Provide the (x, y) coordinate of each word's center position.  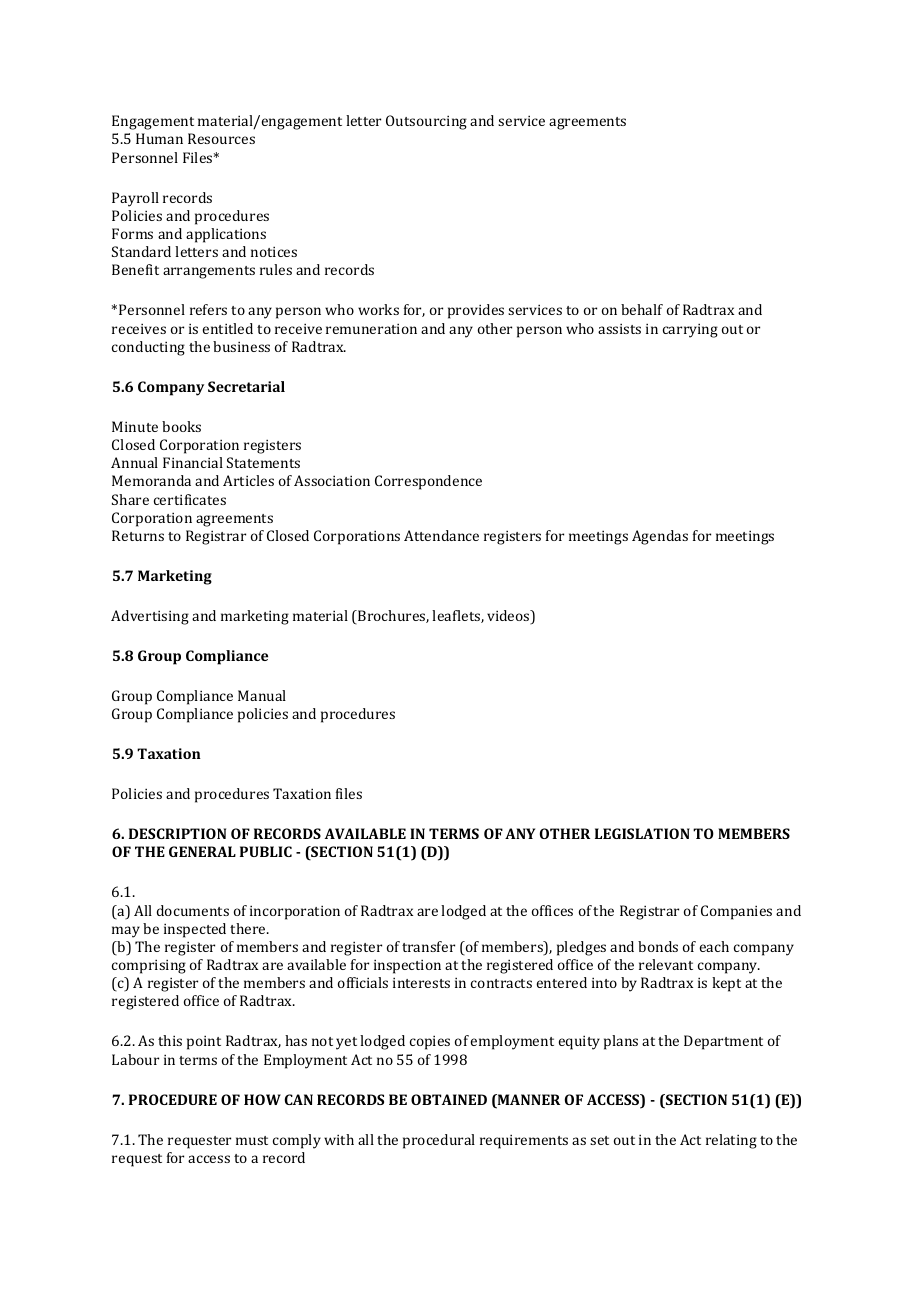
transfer (428, 946)
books (181, 426)
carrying (690, 330)
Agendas (660, 537)
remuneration (371, 328)
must (252, 1140)
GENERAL (202, 851)
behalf (642, 309)
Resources (221, 138)
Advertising (150, 617)
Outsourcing (426, 122)
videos (509, 617)
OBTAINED (449, 1099)
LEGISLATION (642, 833)
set (599, 1140)
